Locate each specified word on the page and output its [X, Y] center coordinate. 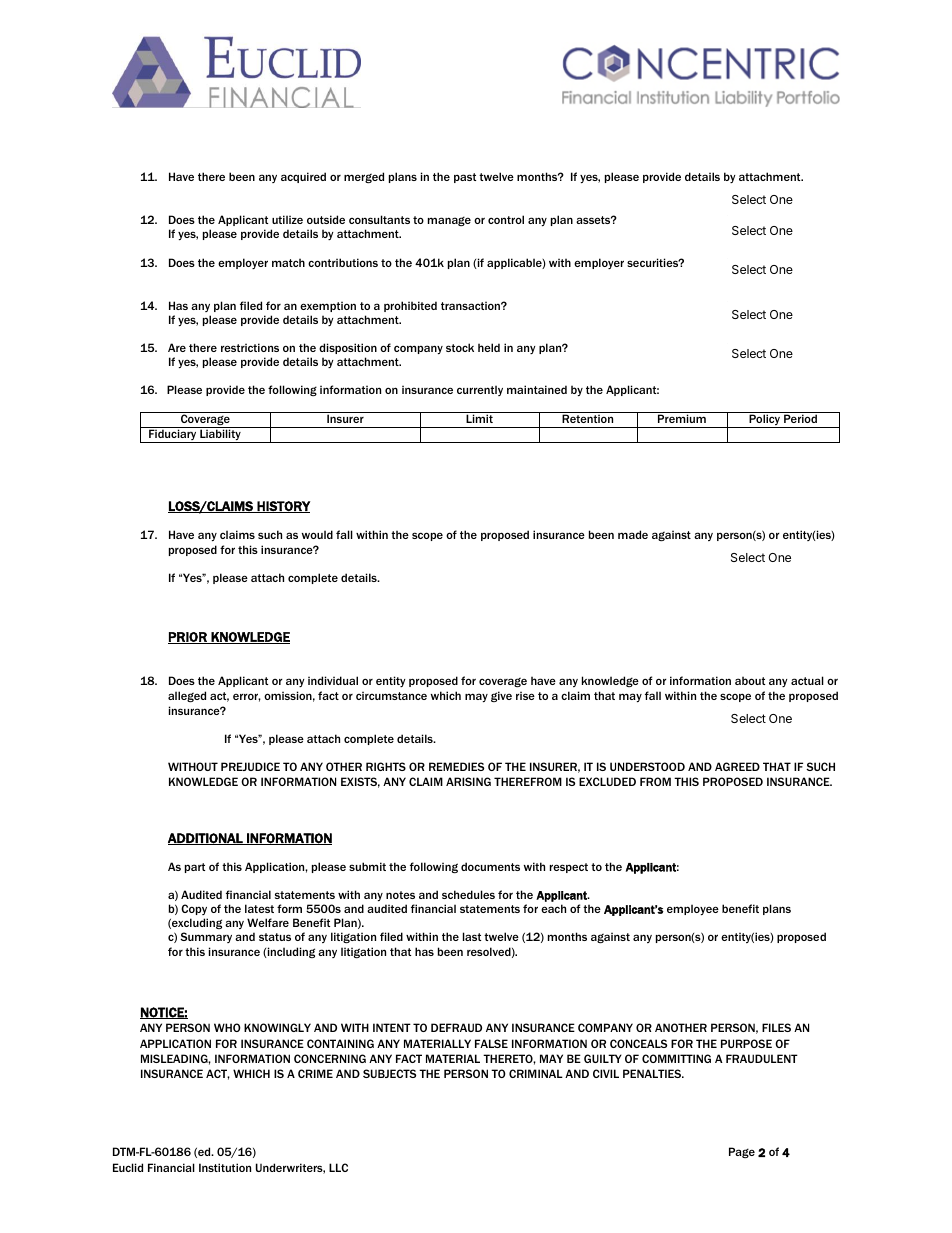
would [317, 534]
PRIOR [188, 638]
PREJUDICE [250, 766]
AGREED [737, 766]
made [633, 534]
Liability [220, 435]
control [506, 219]
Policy [765, 421]
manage [449, 221]
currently [480, 390]
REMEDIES [456, 766]
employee [693, 909]
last [472, 936]
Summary [206, 937]
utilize [287, 219]
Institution [225, 1167]
